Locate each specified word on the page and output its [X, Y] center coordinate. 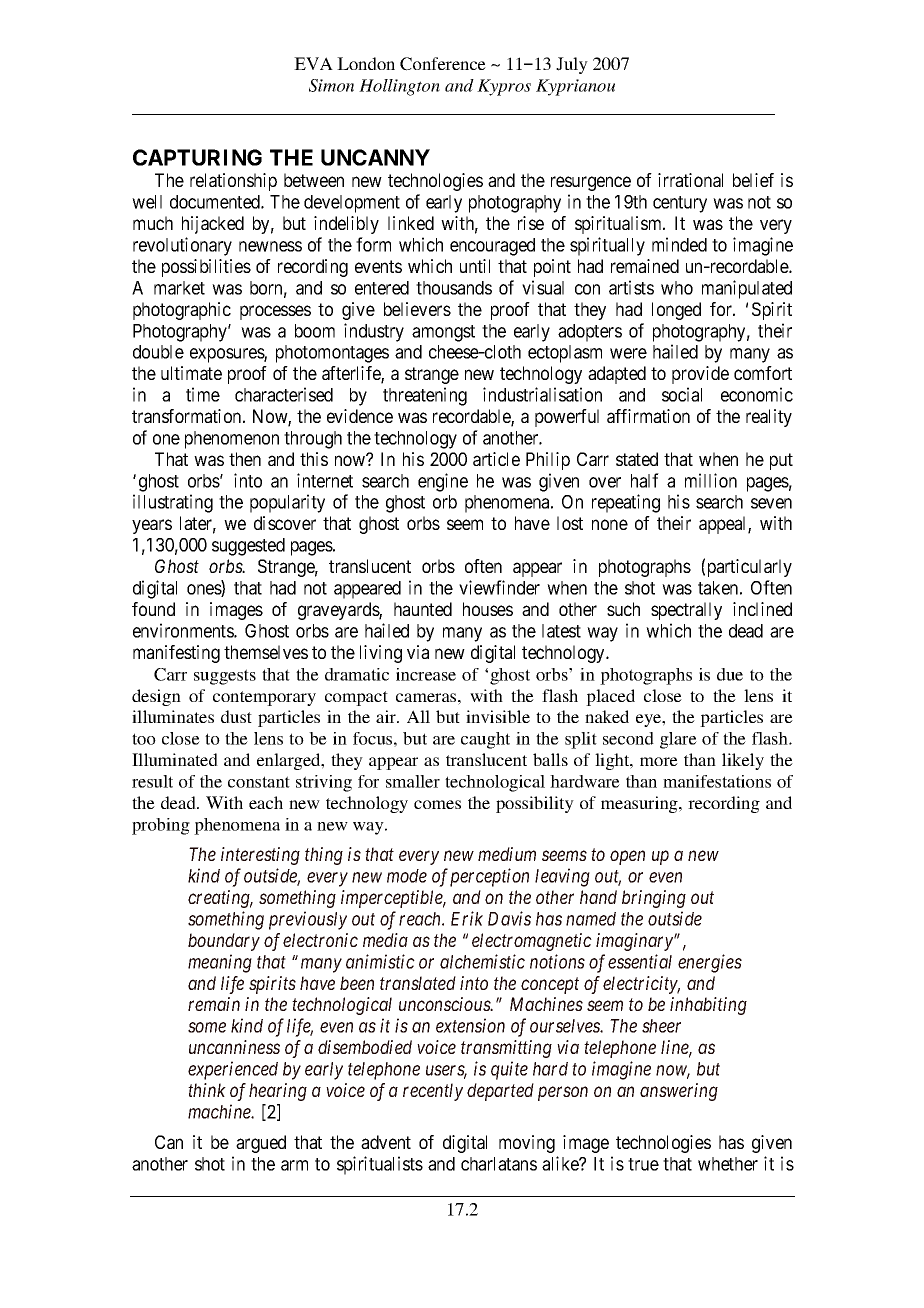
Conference [443, 64]
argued [261, 1144]
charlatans [499, 1164]
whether [728, 1164]
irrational [690, 180]
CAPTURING [197, 157]
